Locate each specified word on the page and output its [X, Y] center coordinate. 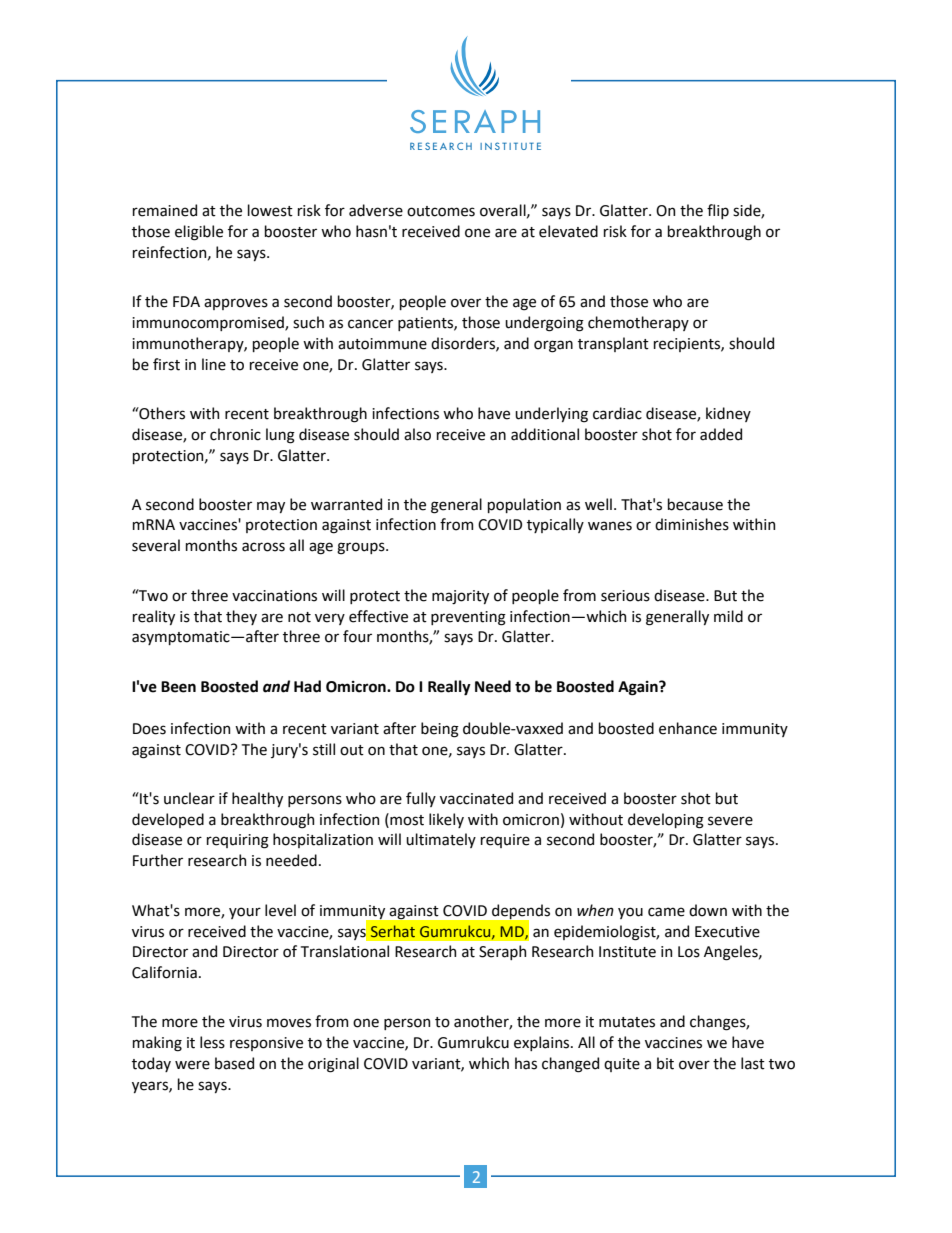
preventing [468, 618]
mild [728, 616]
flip [718, 211]
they [241, 617]
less [212, 1042]
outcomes [441, 211]
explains [543, 1043]
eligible [199, 233]
